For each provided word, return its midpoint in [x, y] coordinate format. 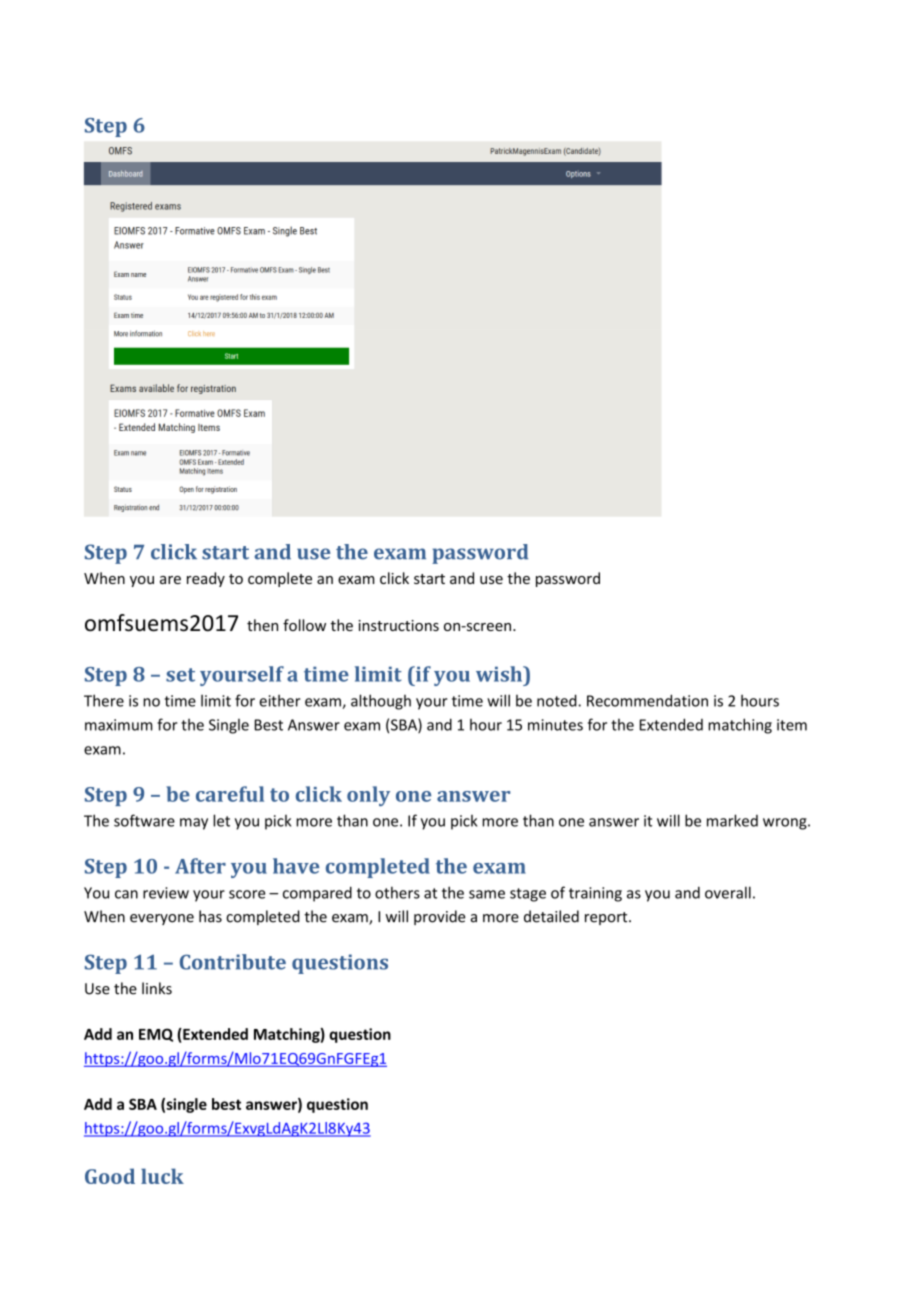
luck [162, 1176]
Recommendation [647, 700]
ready [206, 579]
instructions [398, 625]
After [200, 866]
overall [728, 892]
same [487, 894]
